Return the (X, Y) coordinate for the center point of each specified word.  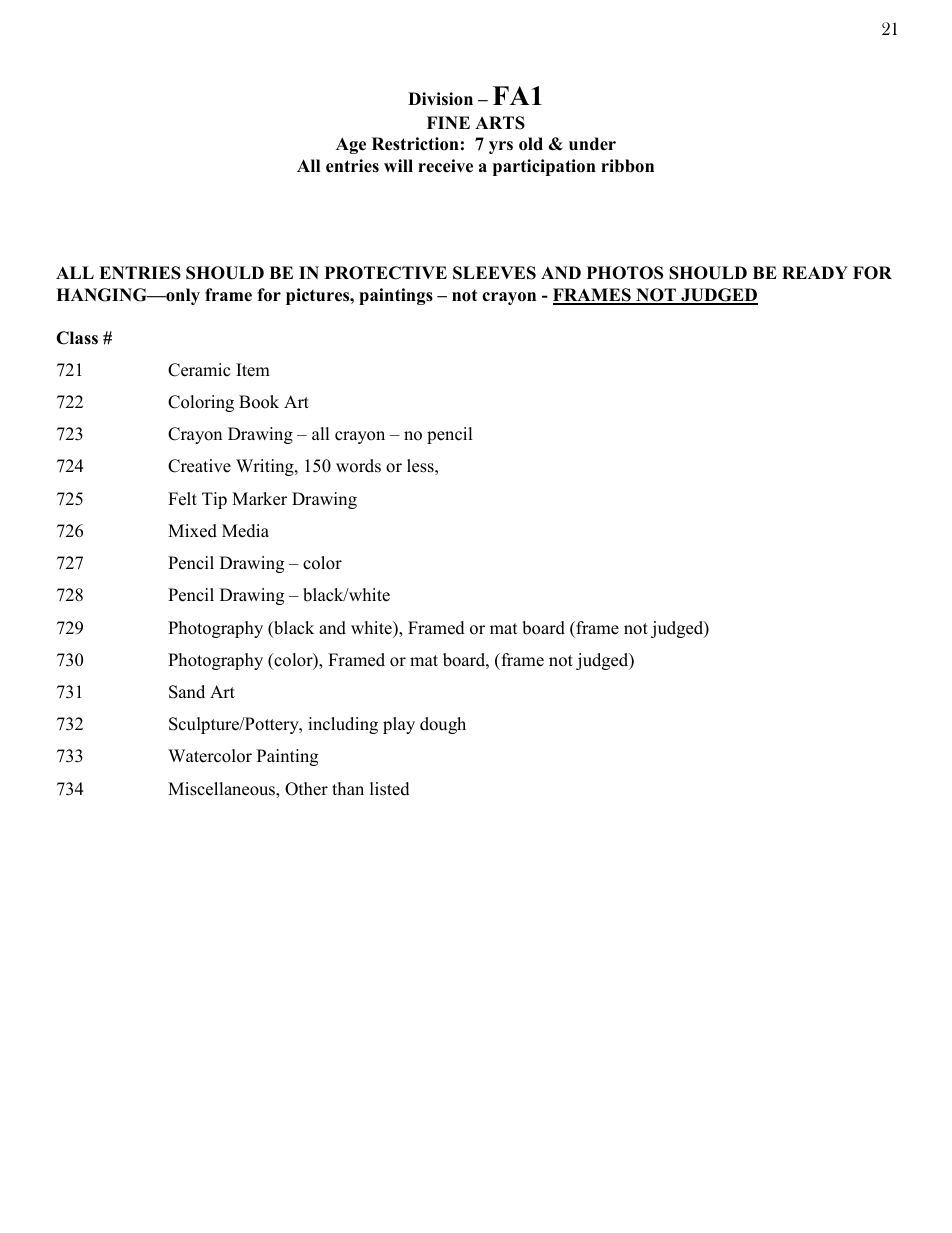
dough (443, 725)
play (399, 725)
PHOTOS (625, 273)
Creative (199, 466)
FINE (448, 122)
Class (77, 338)
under (592, 144)
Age (351, 145)
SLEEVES (494, 273)
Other (306, 789)
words (358, 466)
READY (815, 272)
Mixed (192, 531)
